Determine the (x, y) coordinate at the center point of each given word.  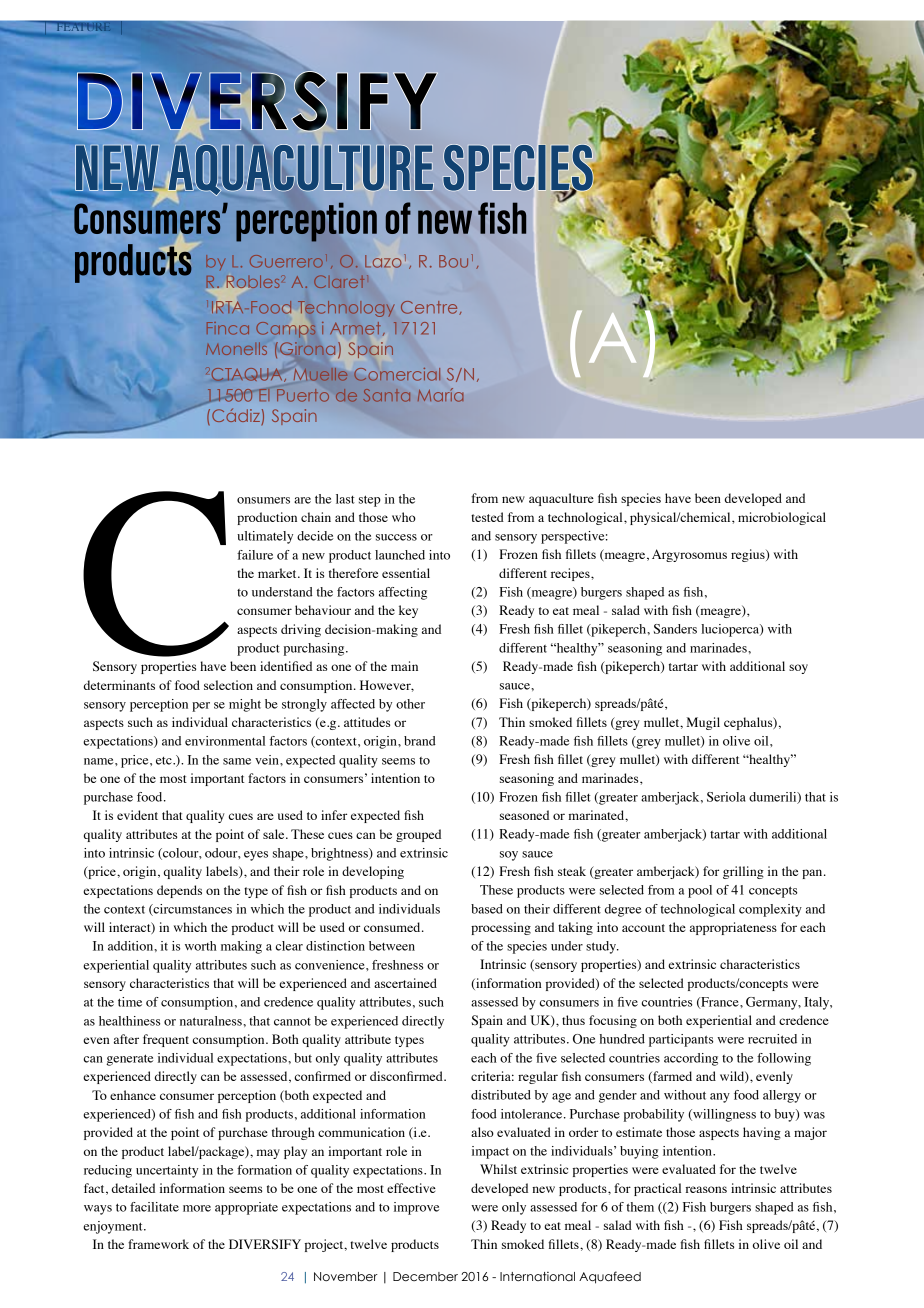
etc (165, 761)
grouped (418, 835)
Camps (285, 330)
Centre (430, 308)
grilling (743, 872)
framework (158, 1244)
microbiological (782, 518)
